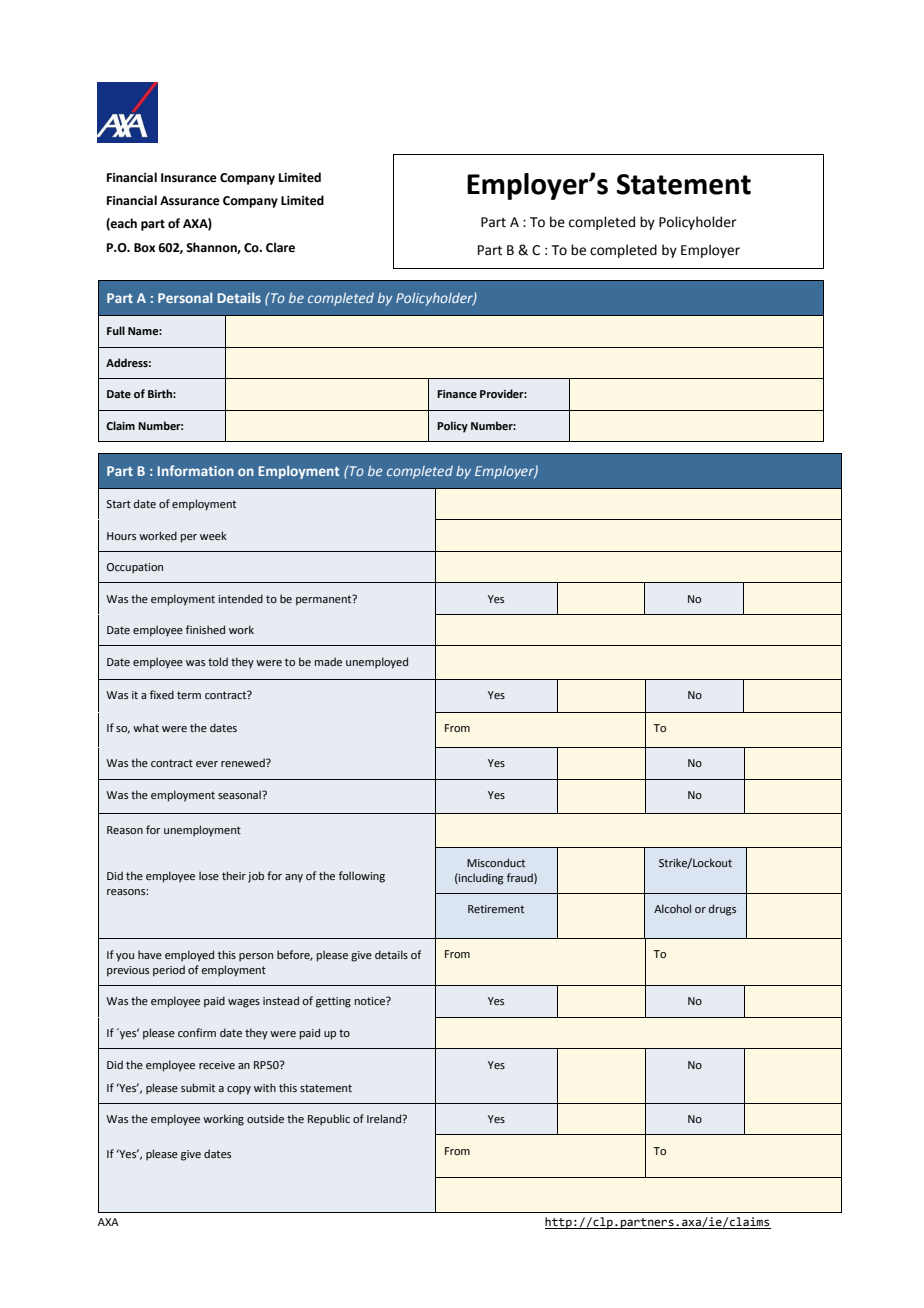  What do you see at coordinates (385, 1118) in the page?
I see `Ireland` at bounding box center [385, 1118].
